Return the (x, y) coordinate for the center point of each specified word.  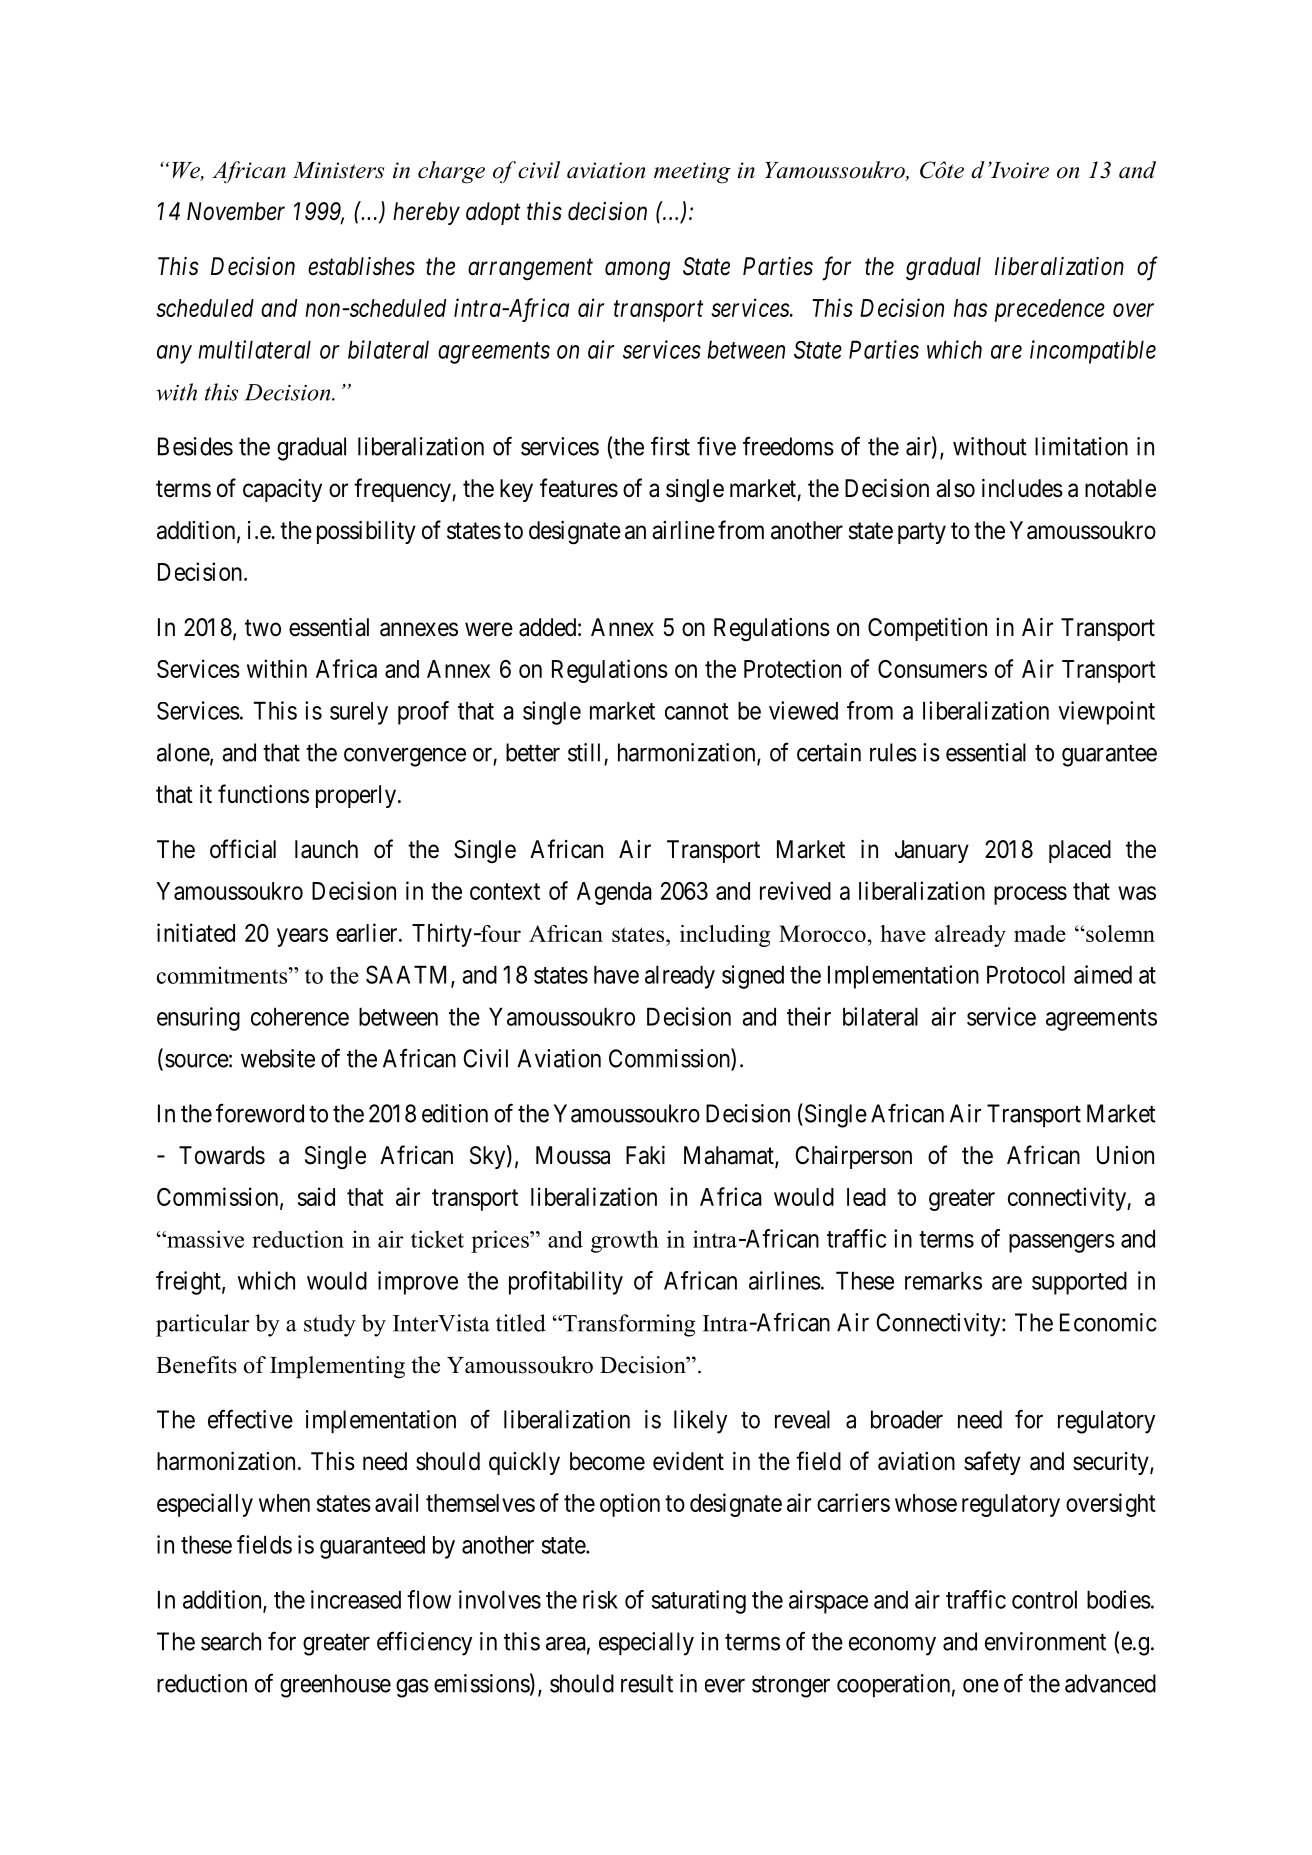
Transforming (628, 1325)
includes (1022, 488)
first (670, 446)
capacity (282, 490)
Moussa (573, 1155)
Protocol (1026, 974)
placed (1080, 851)
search (231, 1641)
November (236, 211)
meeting (692, 173)
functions (263, 794)
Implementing (337, 1367)
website (278, 1058)
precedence (1050, 310)
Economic (1108, 1322)
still (584, 752)
